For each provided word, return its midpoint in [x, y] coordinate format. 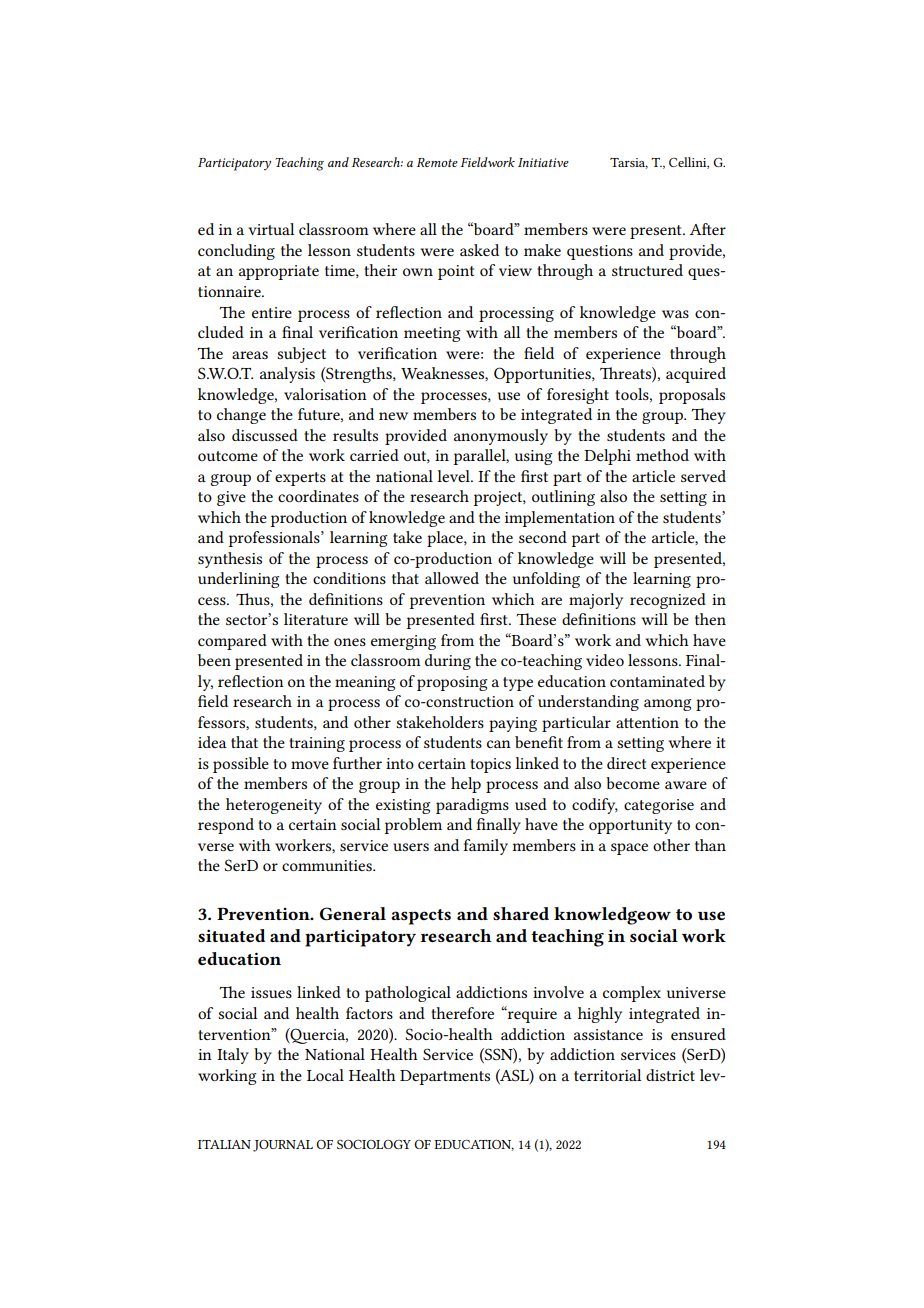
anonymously [501, 437]
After [708, 229]
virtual [271, 229]
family [486, 847]
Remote [437, 162]
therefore [462, 1013]
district [670, 1075]
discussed [265, 435]
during [448, 662]
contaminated [657, 681]
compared [232, 642]
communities [328, 865]
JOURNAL [283, 1146]
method [662, 455]
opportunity [630, 826]
